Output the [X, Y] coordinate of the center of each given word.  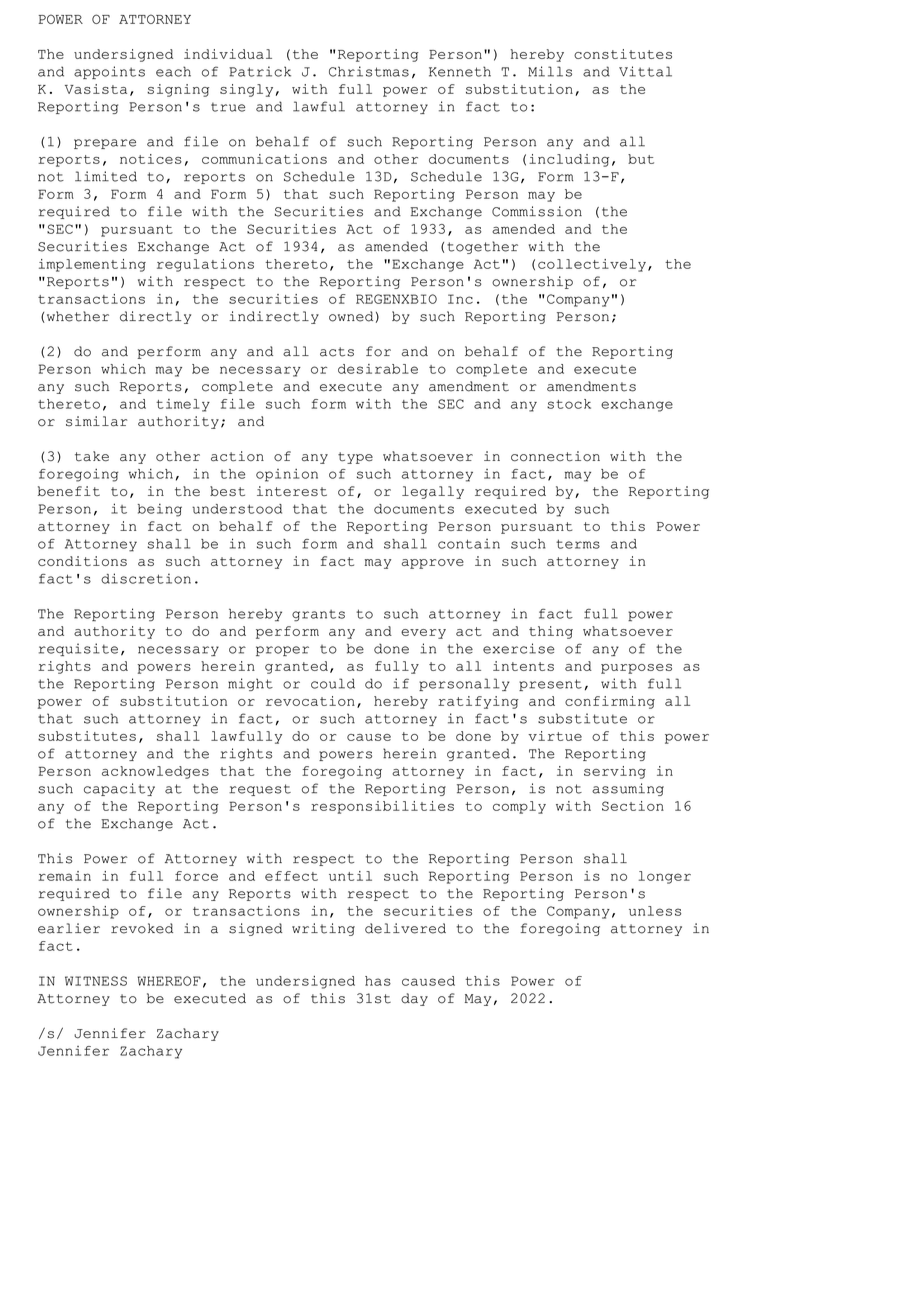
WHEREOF [169, 981]
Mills [550, 71]
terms [578, 544]
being [160, 510]
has [378, 981]
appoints [109, 72]
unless [655, 911]
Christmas [369, 71]
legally [433, 492]
